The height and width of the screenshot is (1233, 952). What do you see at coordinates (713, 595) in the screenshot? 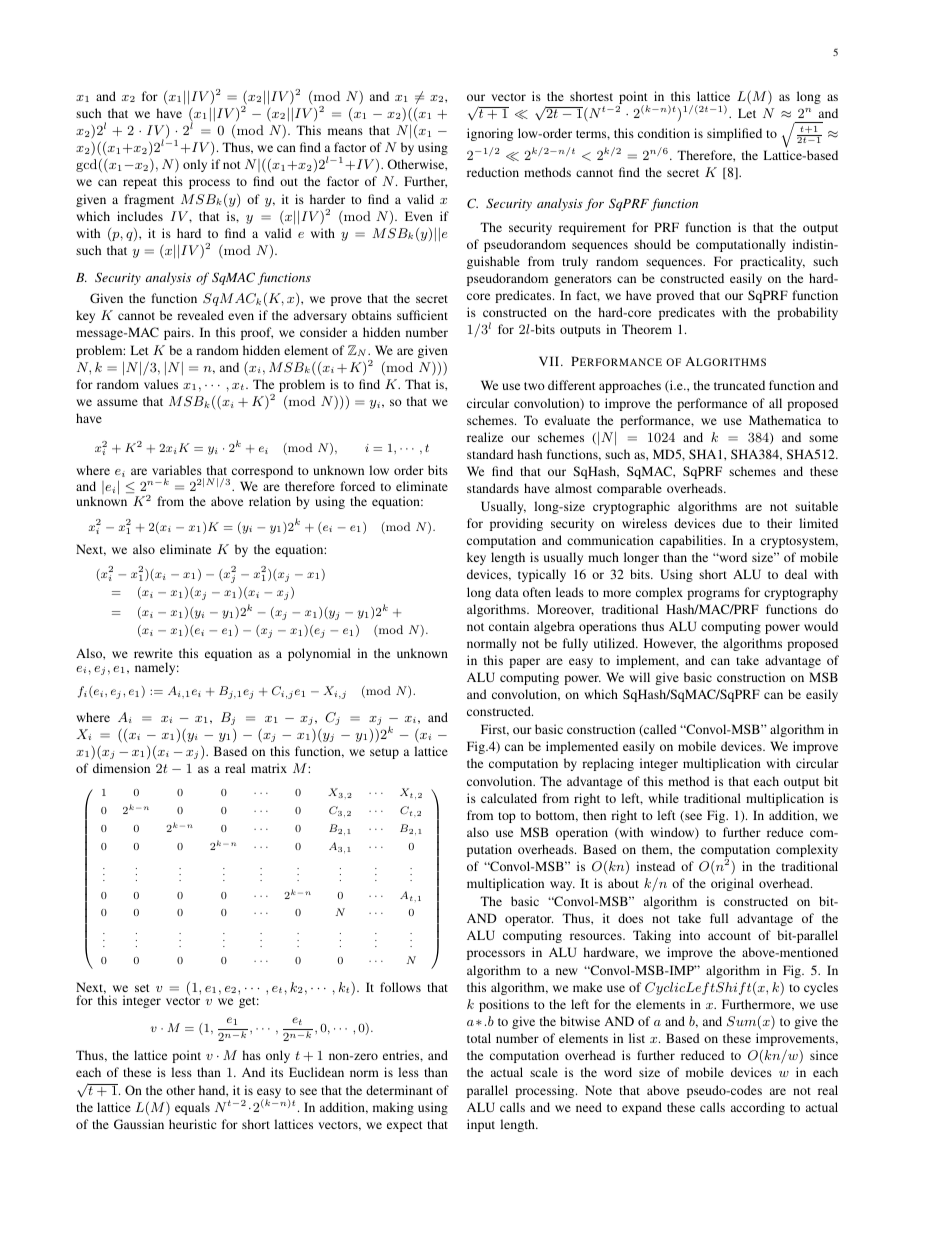
I see `programs` at bounding box center [713, 595].
